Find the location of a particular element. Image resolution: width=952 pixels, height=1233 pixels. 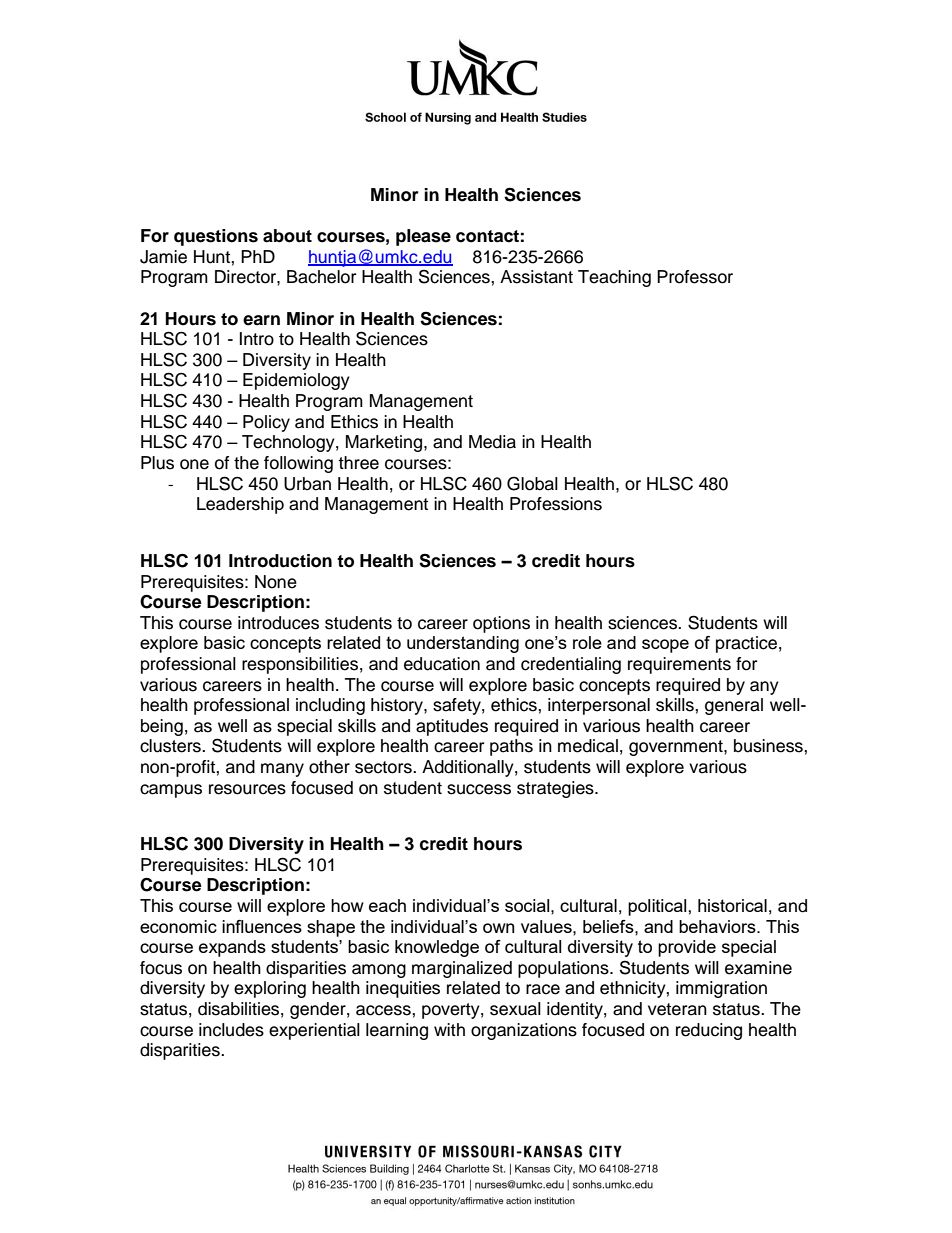

Media is located at coordinates (492, 442).
